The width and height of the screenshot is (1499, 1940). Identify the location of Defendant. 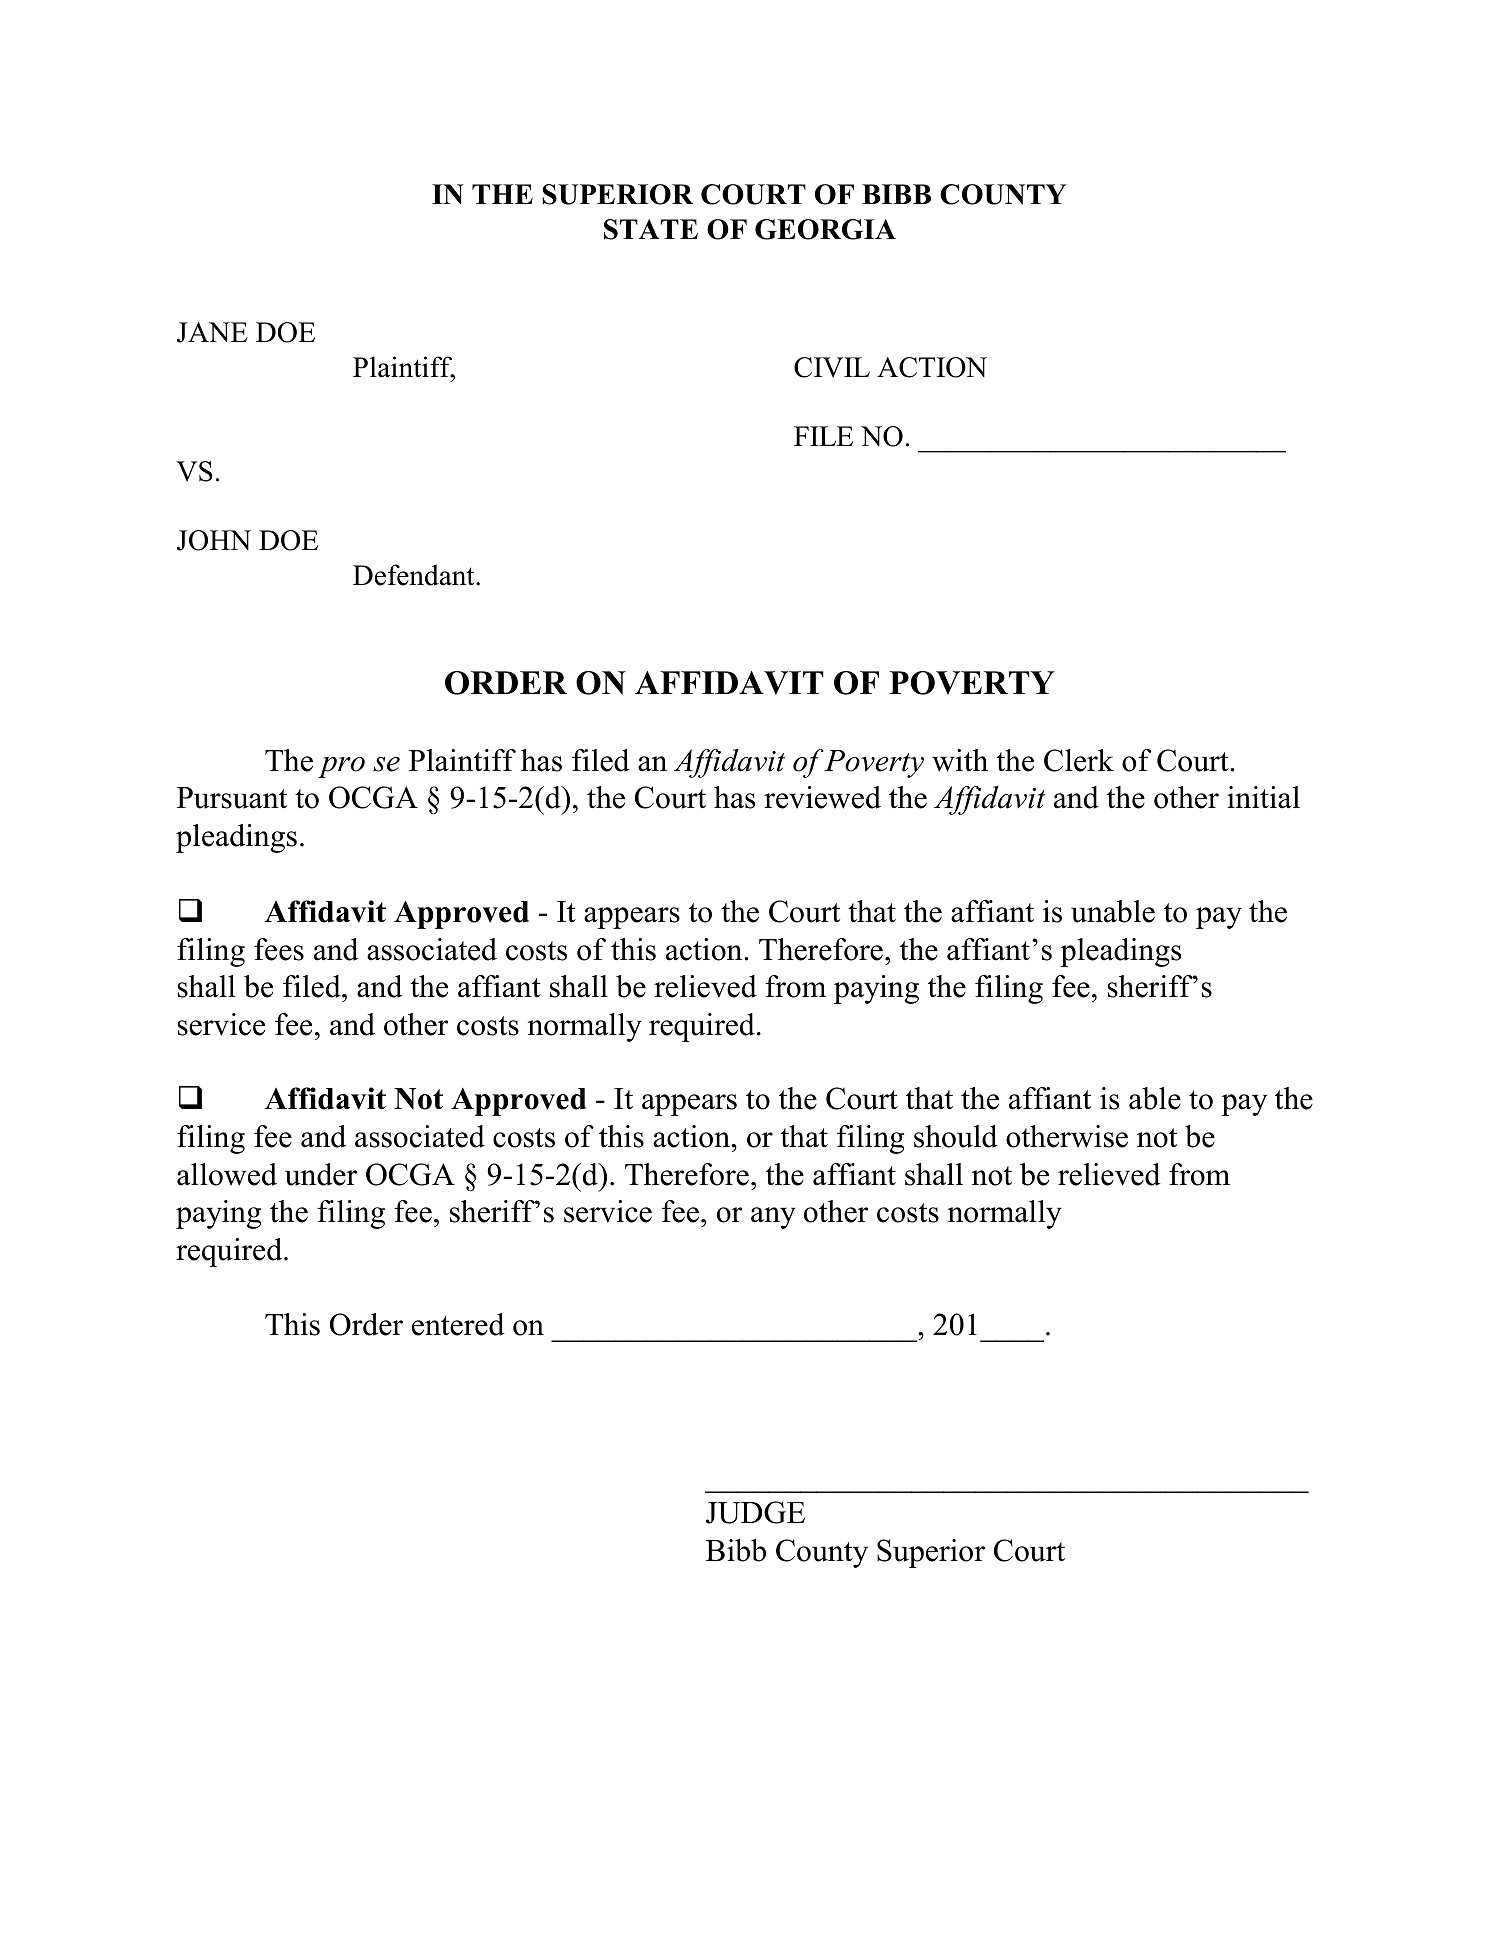
(415, 575).
